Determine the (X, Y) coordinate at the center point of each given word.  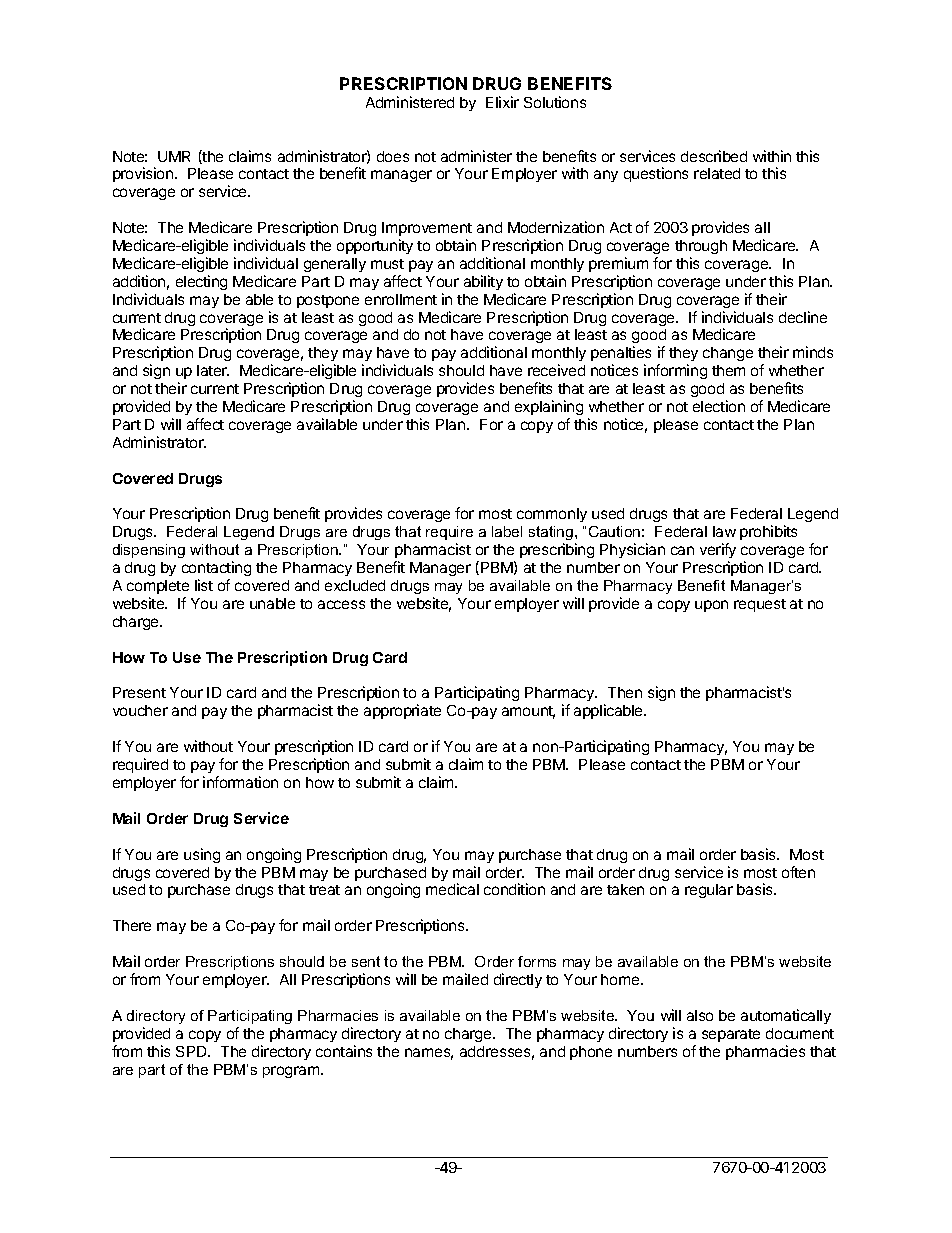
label (507, 531)
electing (201, 282)
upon (711, 606)
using (202, 855)
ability (483, 282)
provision (144, 174)
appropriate (402, 711)
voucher (140, 710)
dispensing (149, 551)
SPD (192, 1051)
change (728, 354)
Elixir (502, 102)
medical (452, 889)
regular (709, 891)
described (714, 156)
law (724, 531)
